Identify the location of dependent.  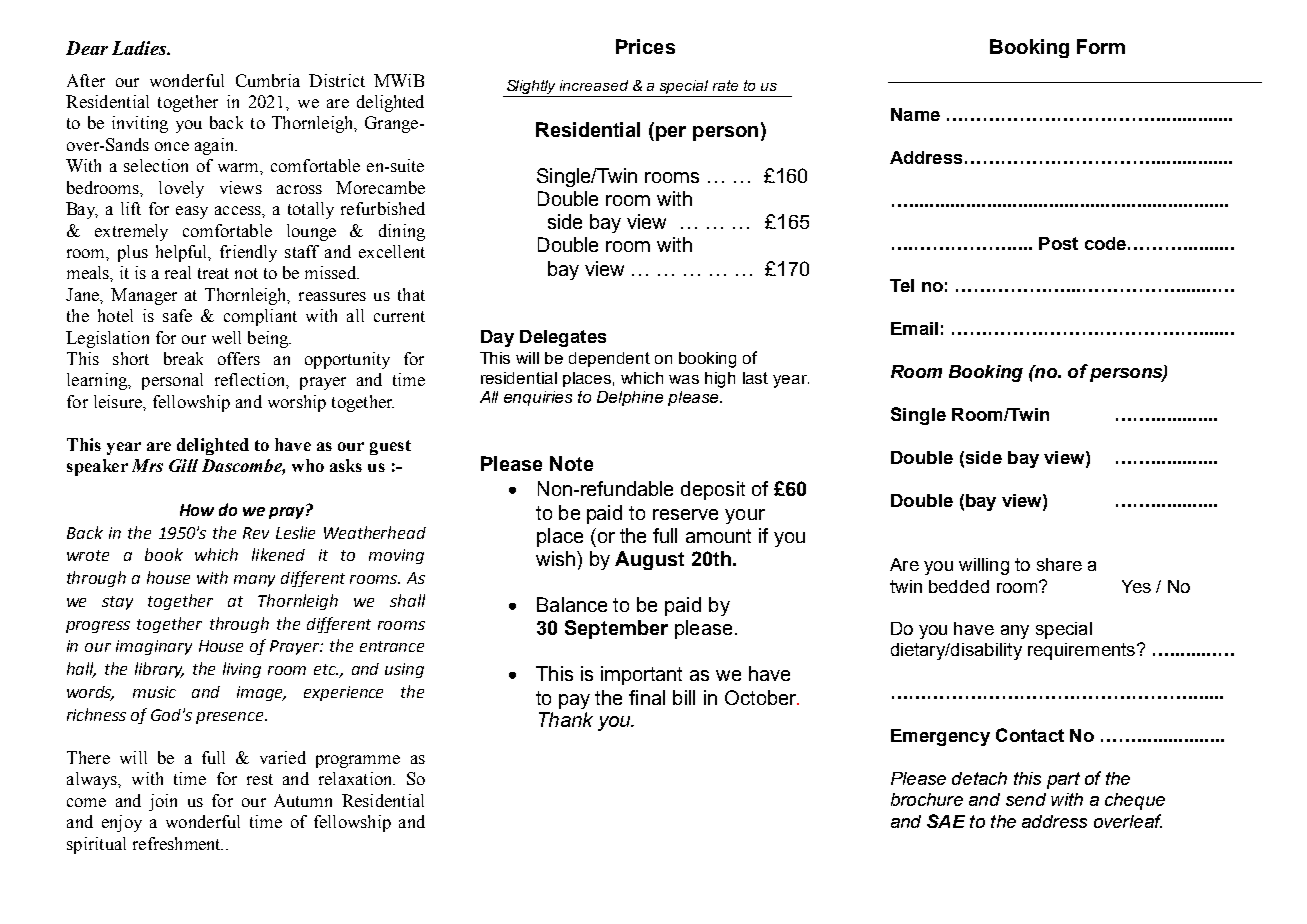
(609, 359).
